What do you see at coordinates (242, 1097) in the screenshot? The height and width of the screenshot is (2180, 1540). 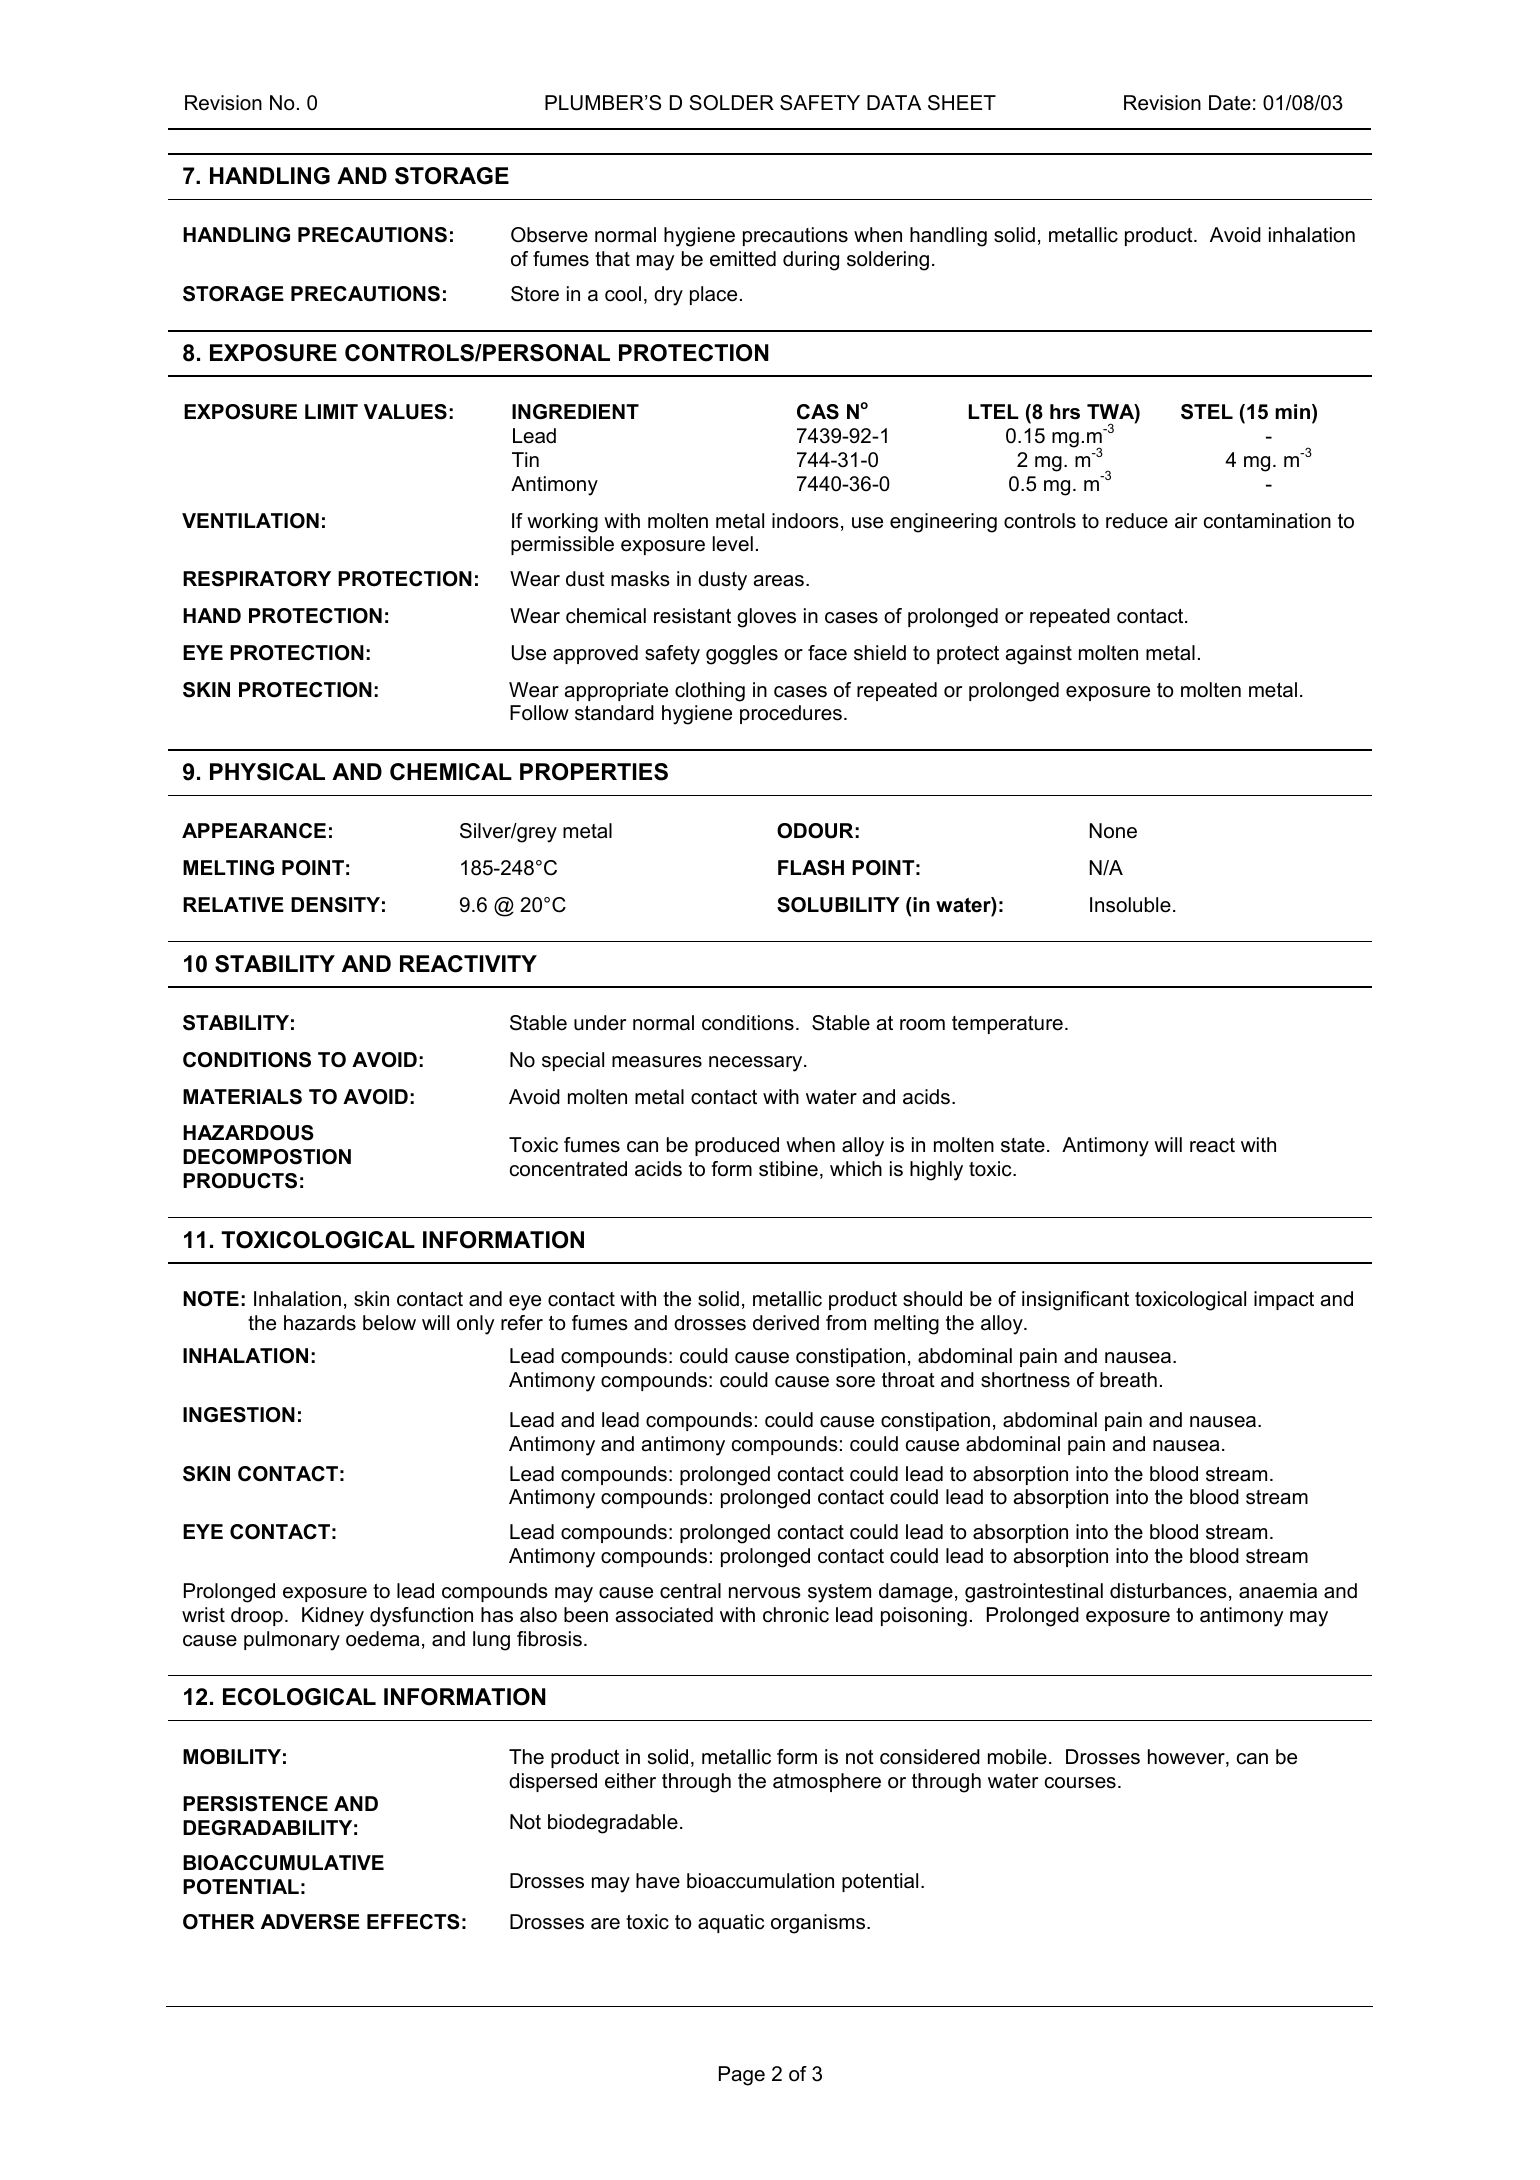 I see `MATERIALS` at bounding box center [242, 1097].
